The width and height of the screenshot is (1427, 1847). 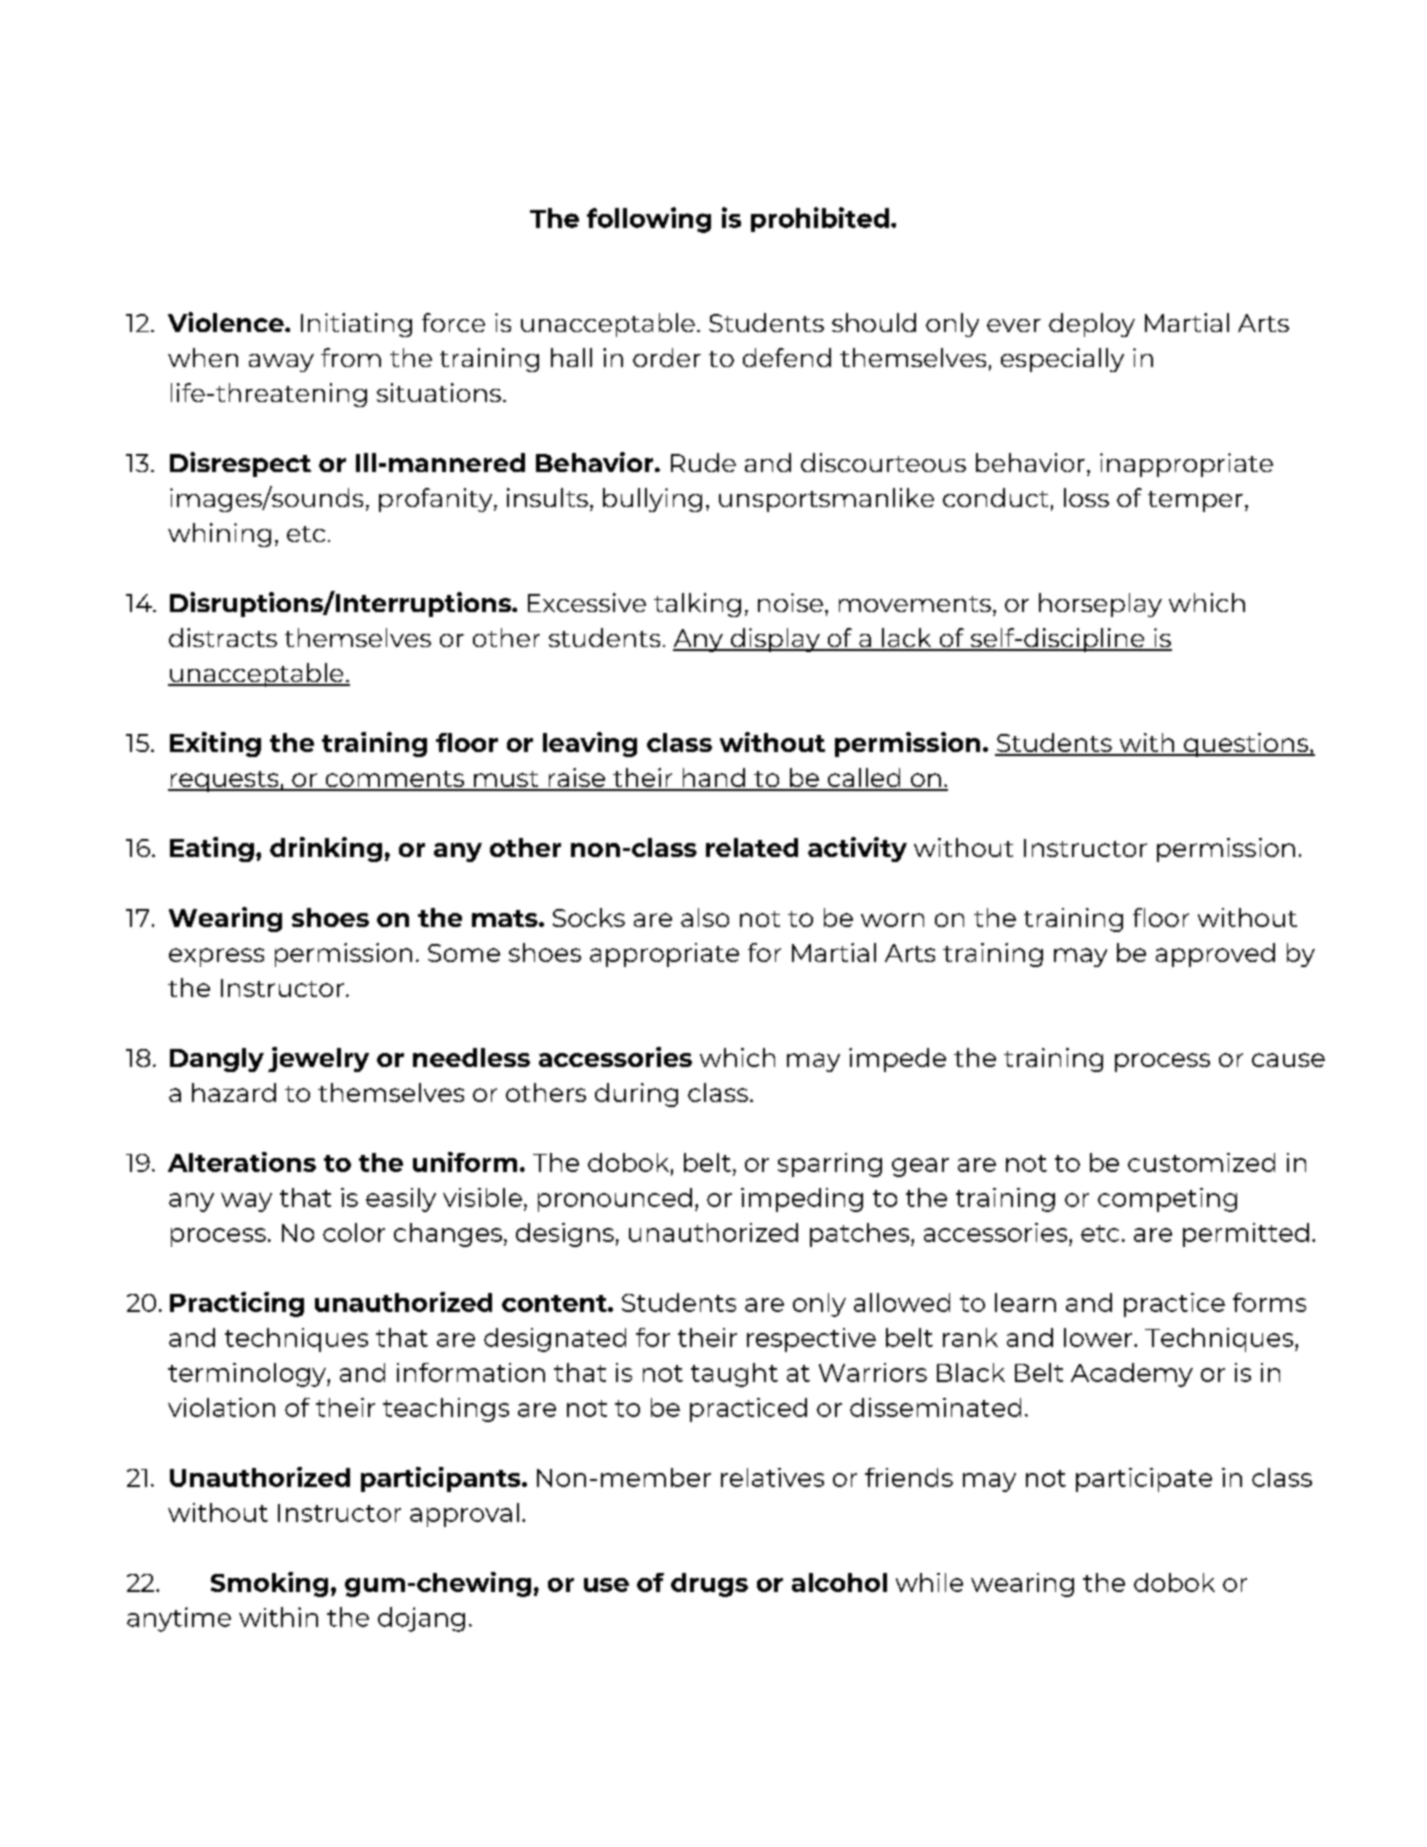 What do you see at coordinates (705, 917) in the screenshot?
I see `also` at bounding box center [705, 917].
